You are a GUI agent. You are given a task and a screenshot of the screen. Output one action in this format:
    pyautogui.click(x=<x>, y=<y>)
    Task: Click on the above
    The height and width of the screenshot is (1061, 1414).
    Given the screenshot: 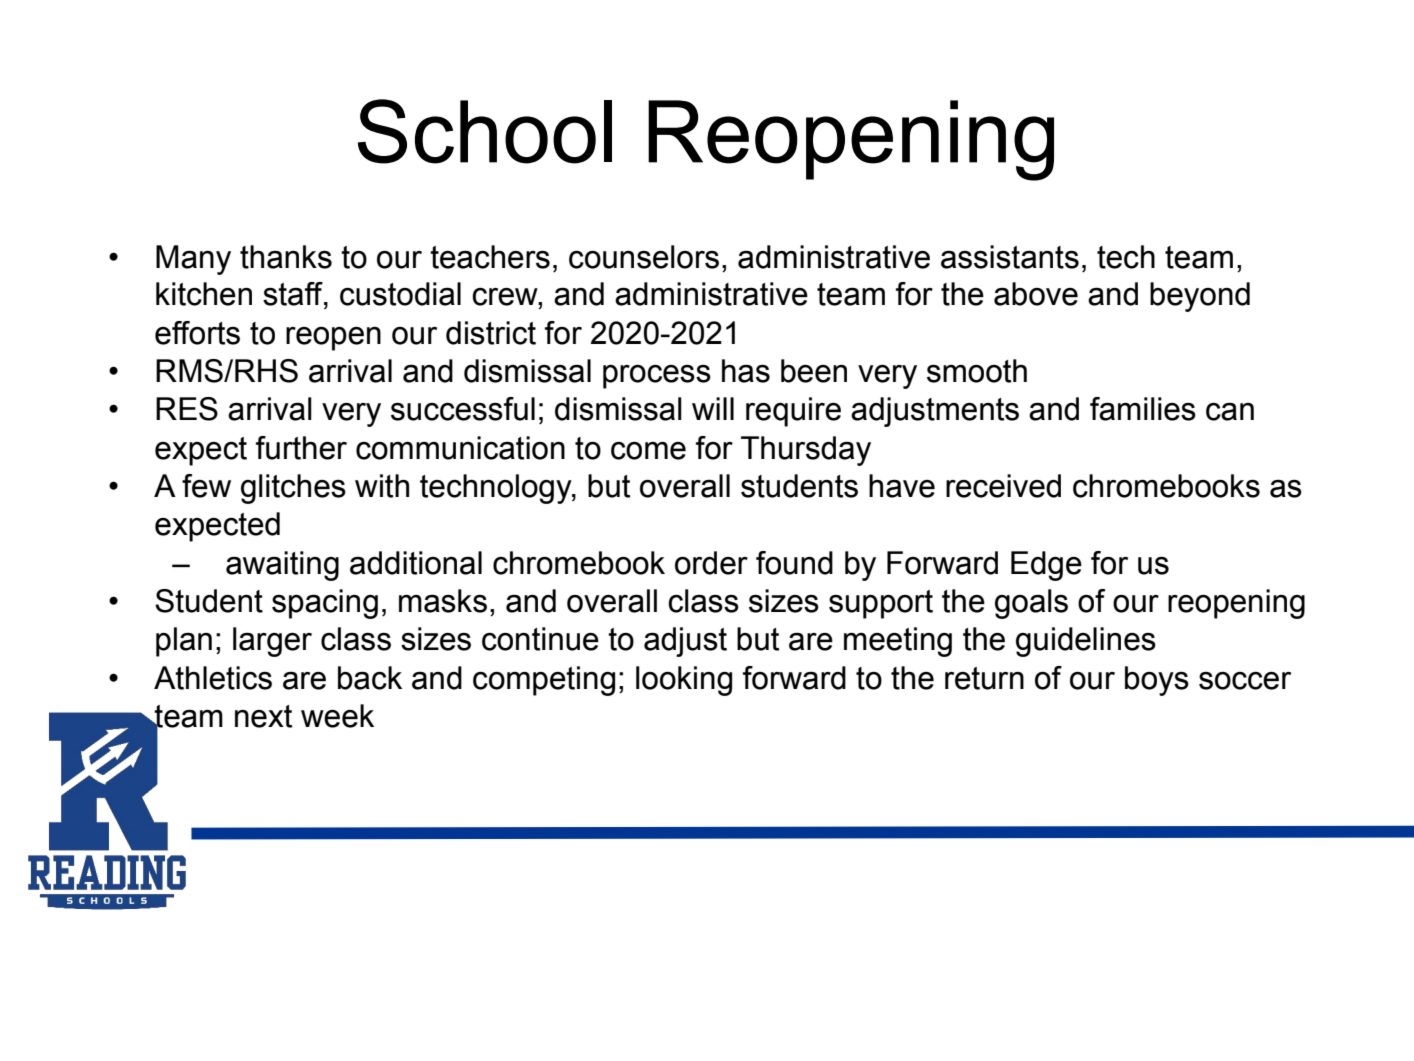 What is the action you would take?
    pyautogui.click(x=1036, y=294)
